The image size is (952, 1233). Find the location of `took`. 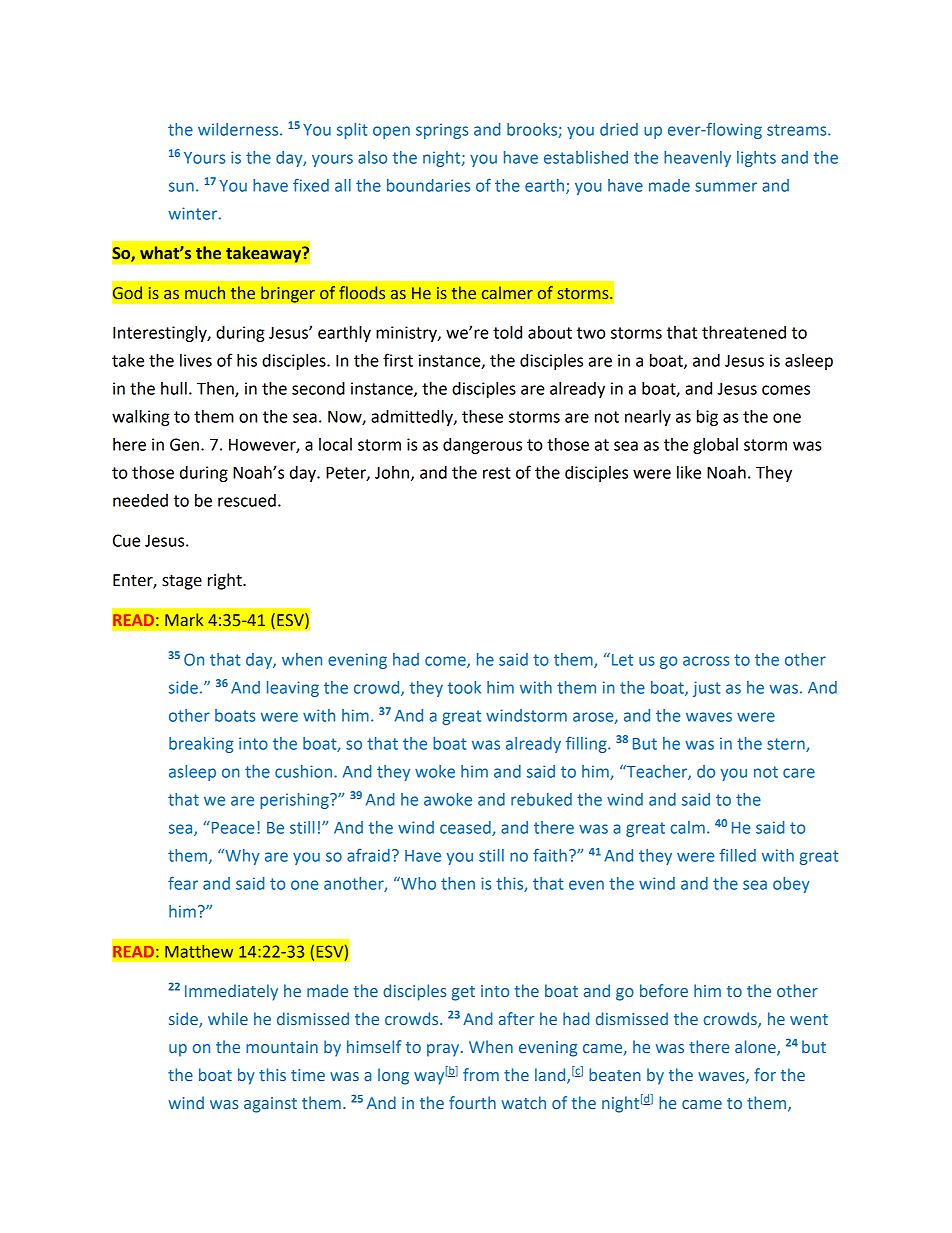

took is located at coordinates (464, 687).
